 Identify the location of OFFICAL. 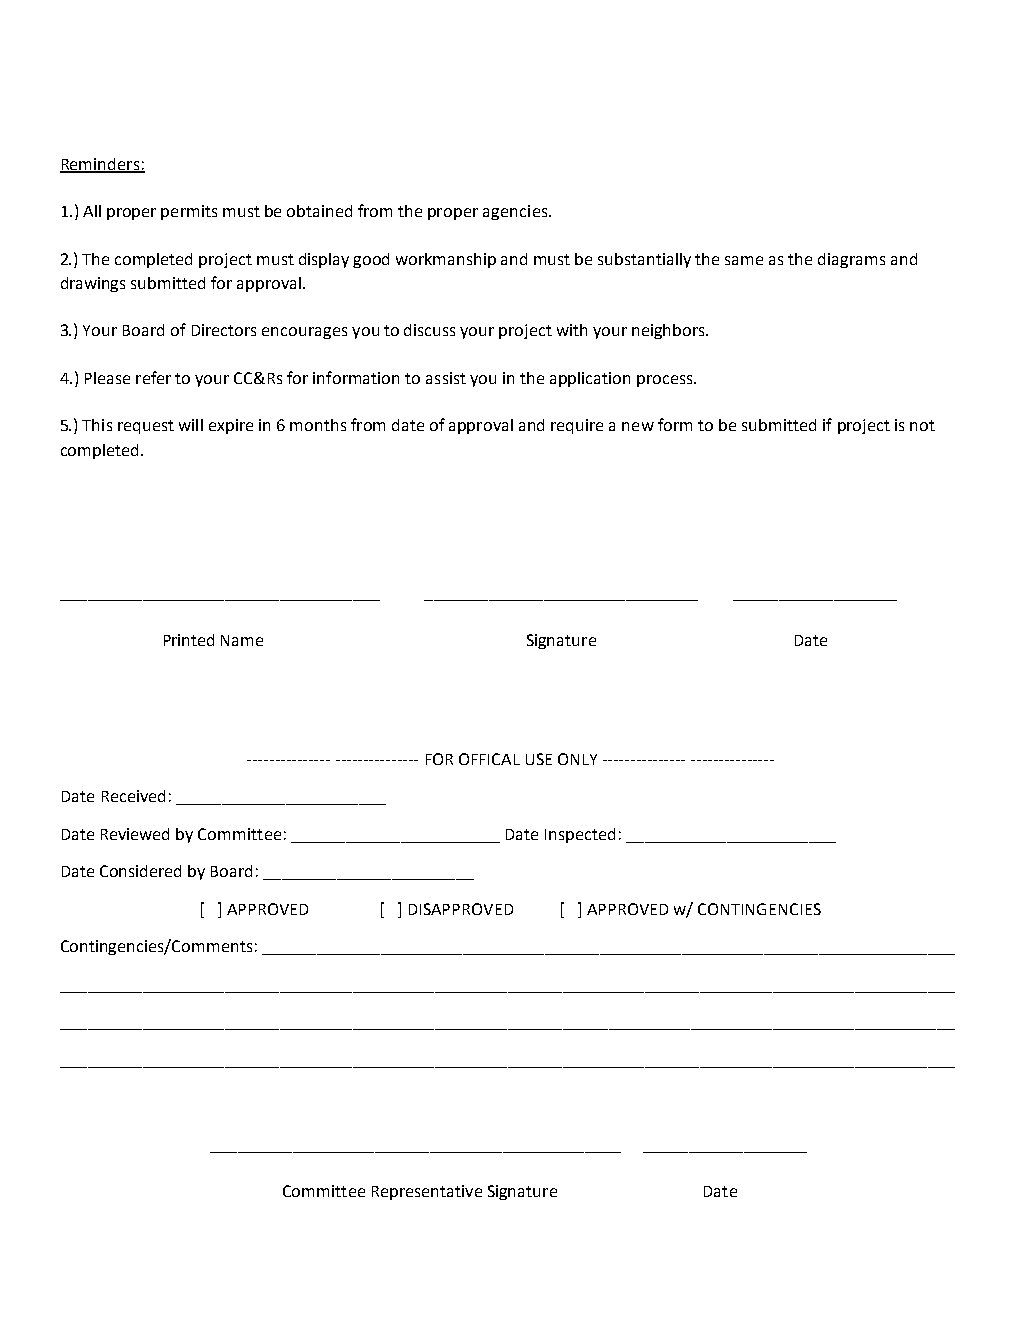
(489, 759).
